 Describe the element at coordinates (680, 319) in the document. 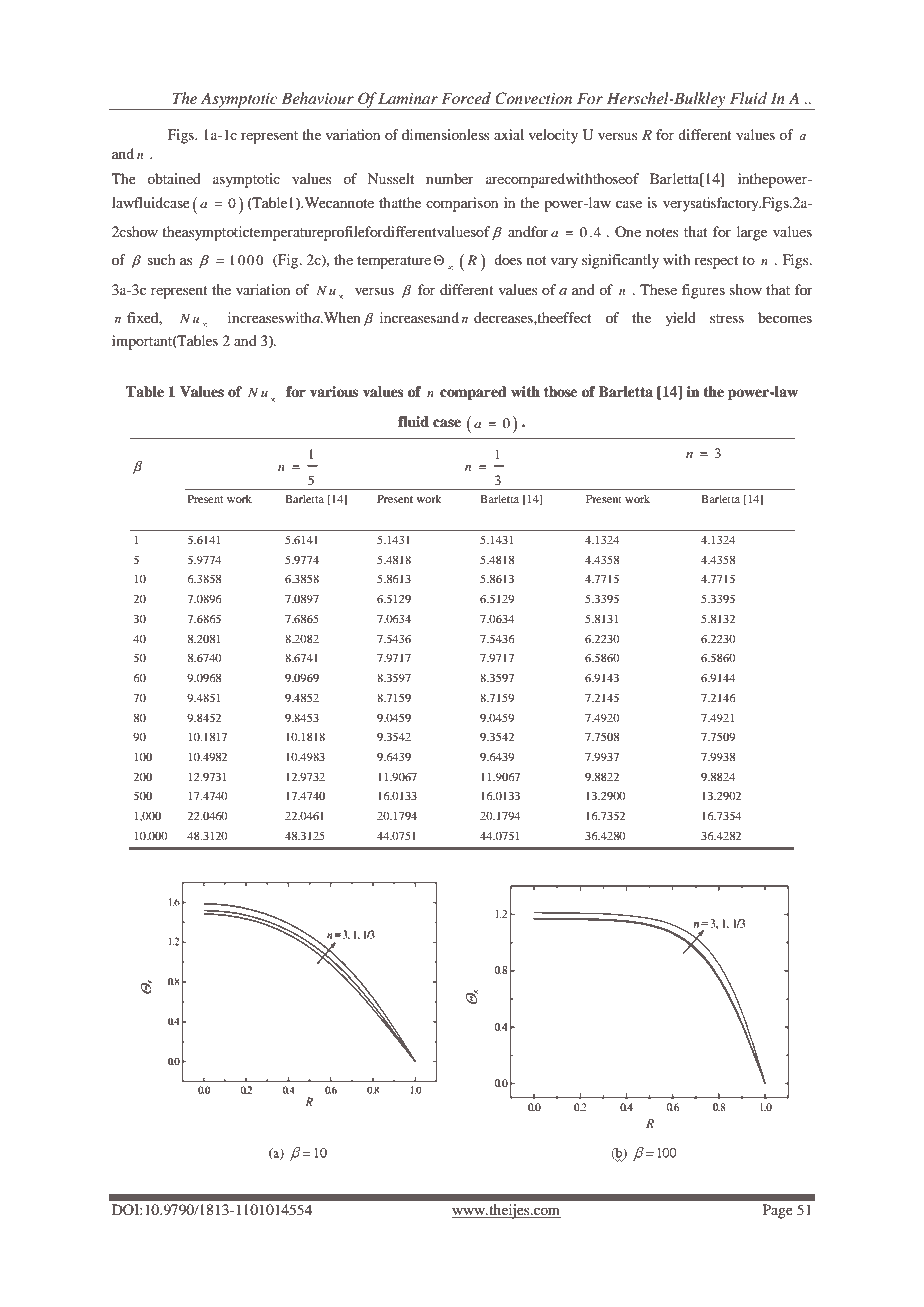

I see `yield` at that location.
